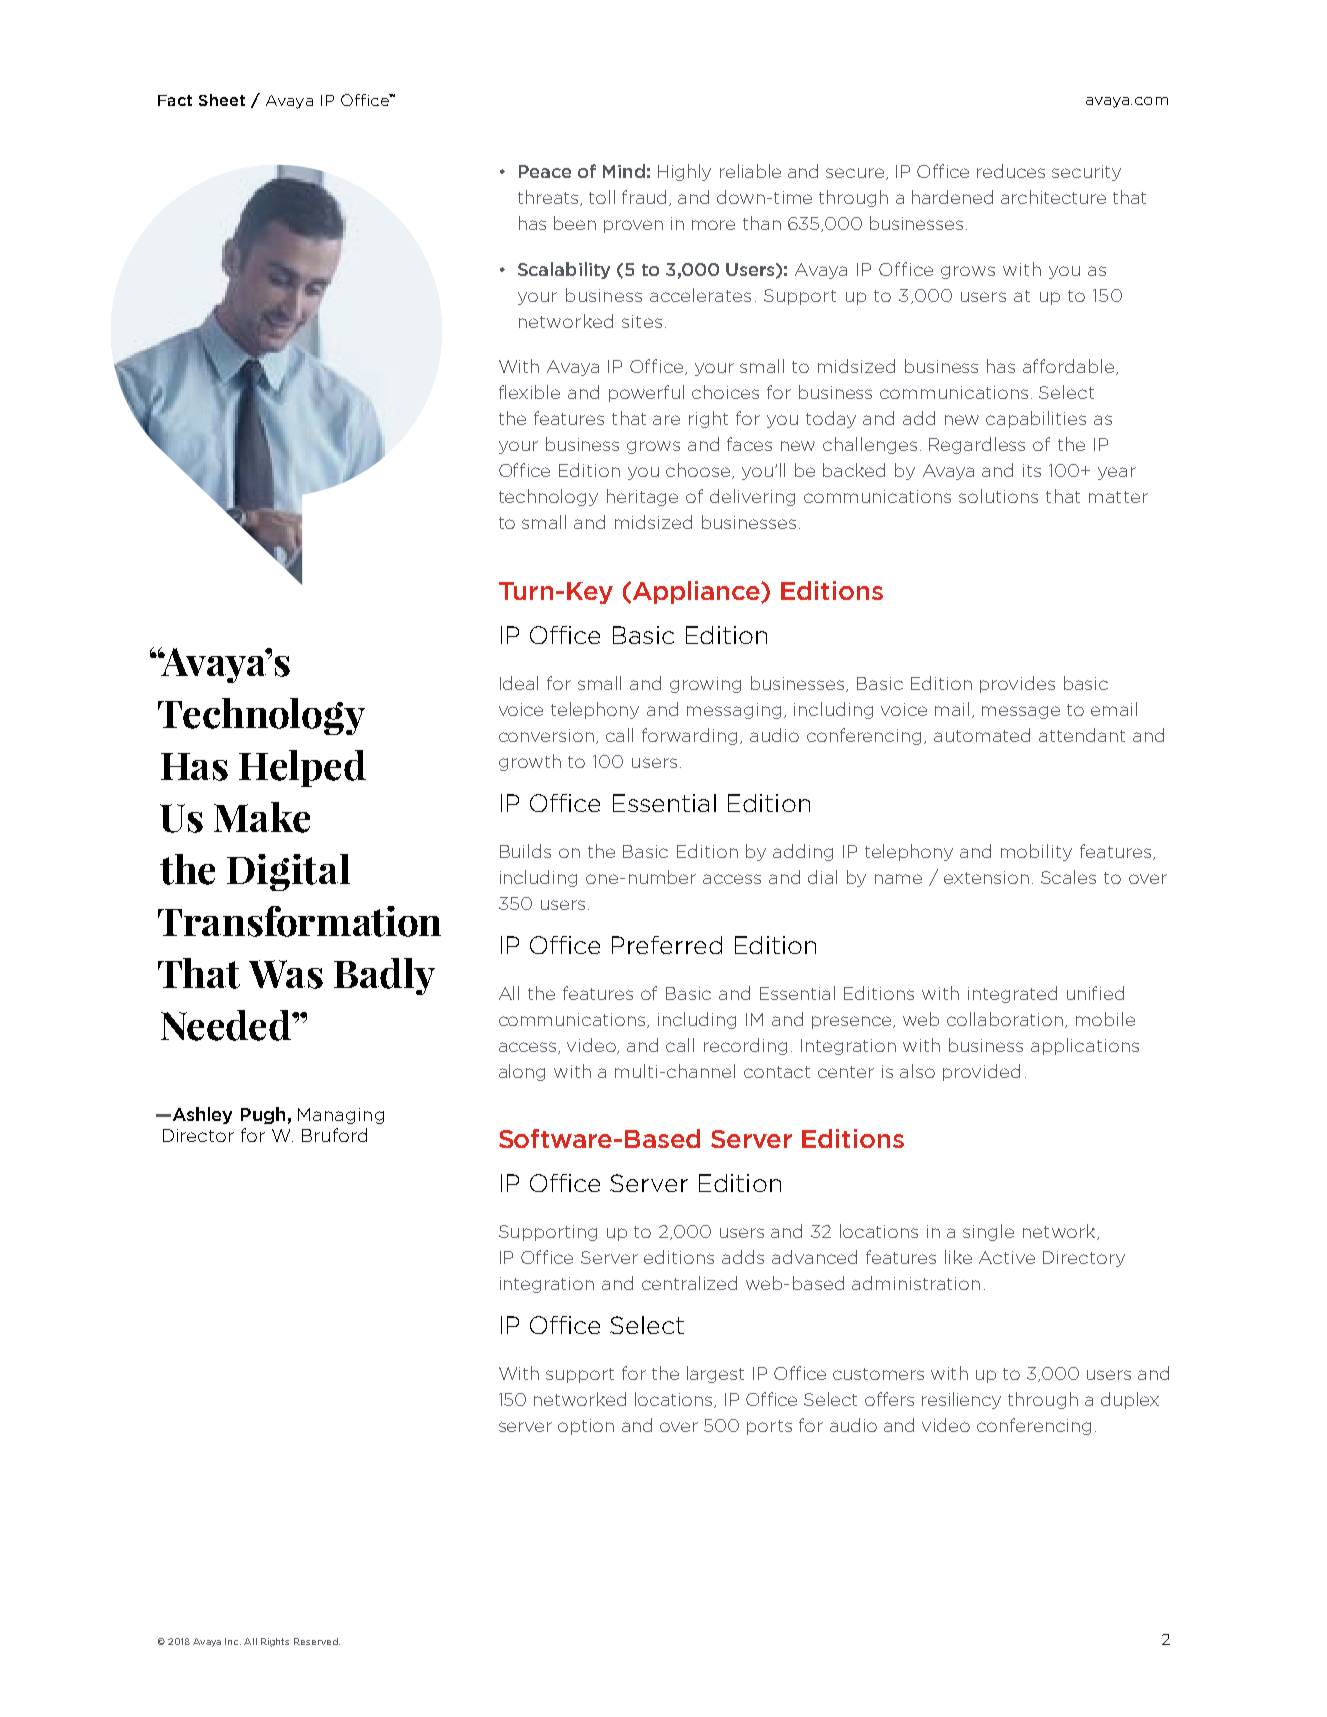 This image has height=1717, width=1327. What do you see at coordinates (317, 1641) in the image?
I see `Reserved` at bounding box center [317, 1641].
